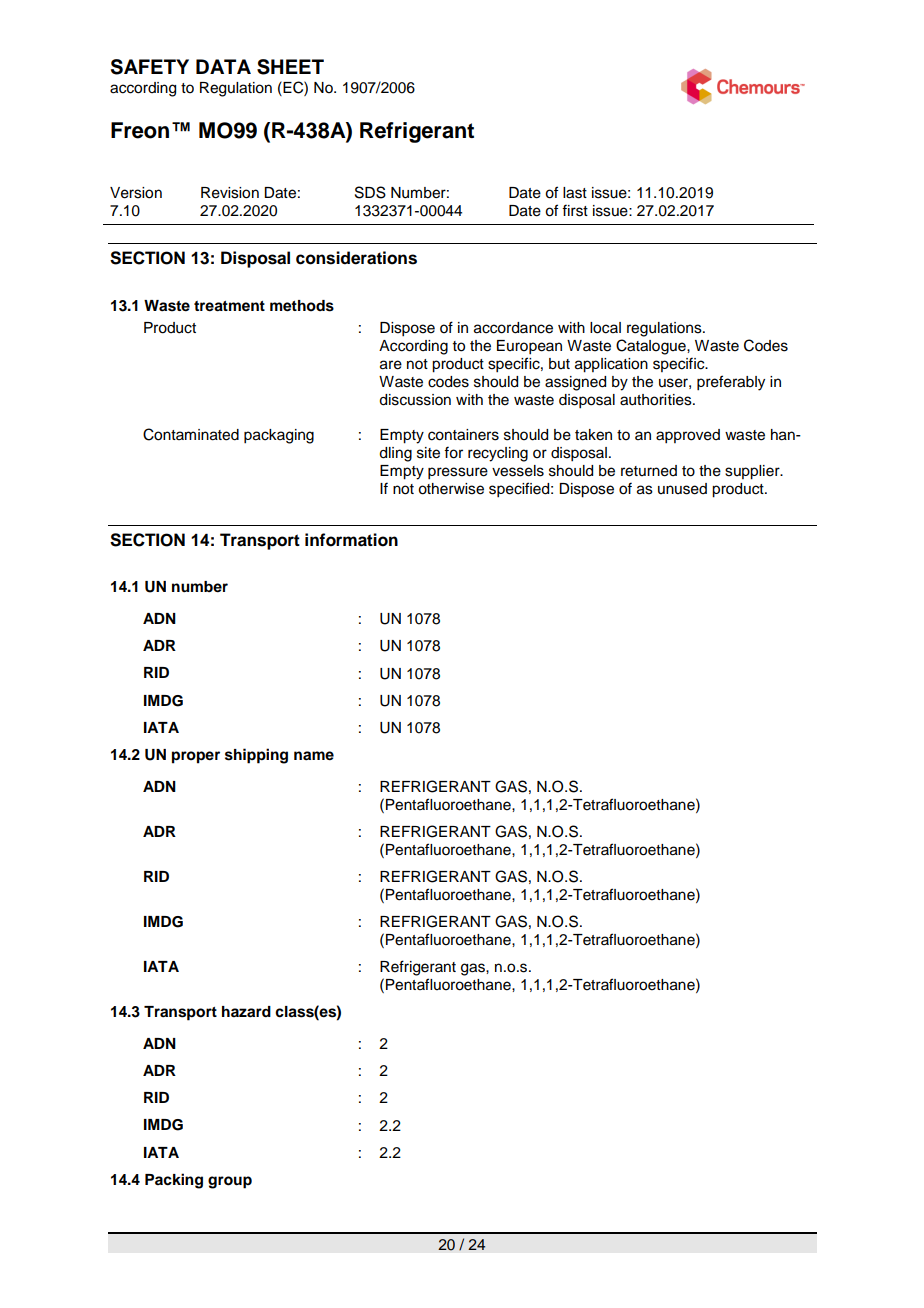  What do you see at coordinates (575, 193) in the screenshot?
I see `last` at bounding box center [575, 193].
